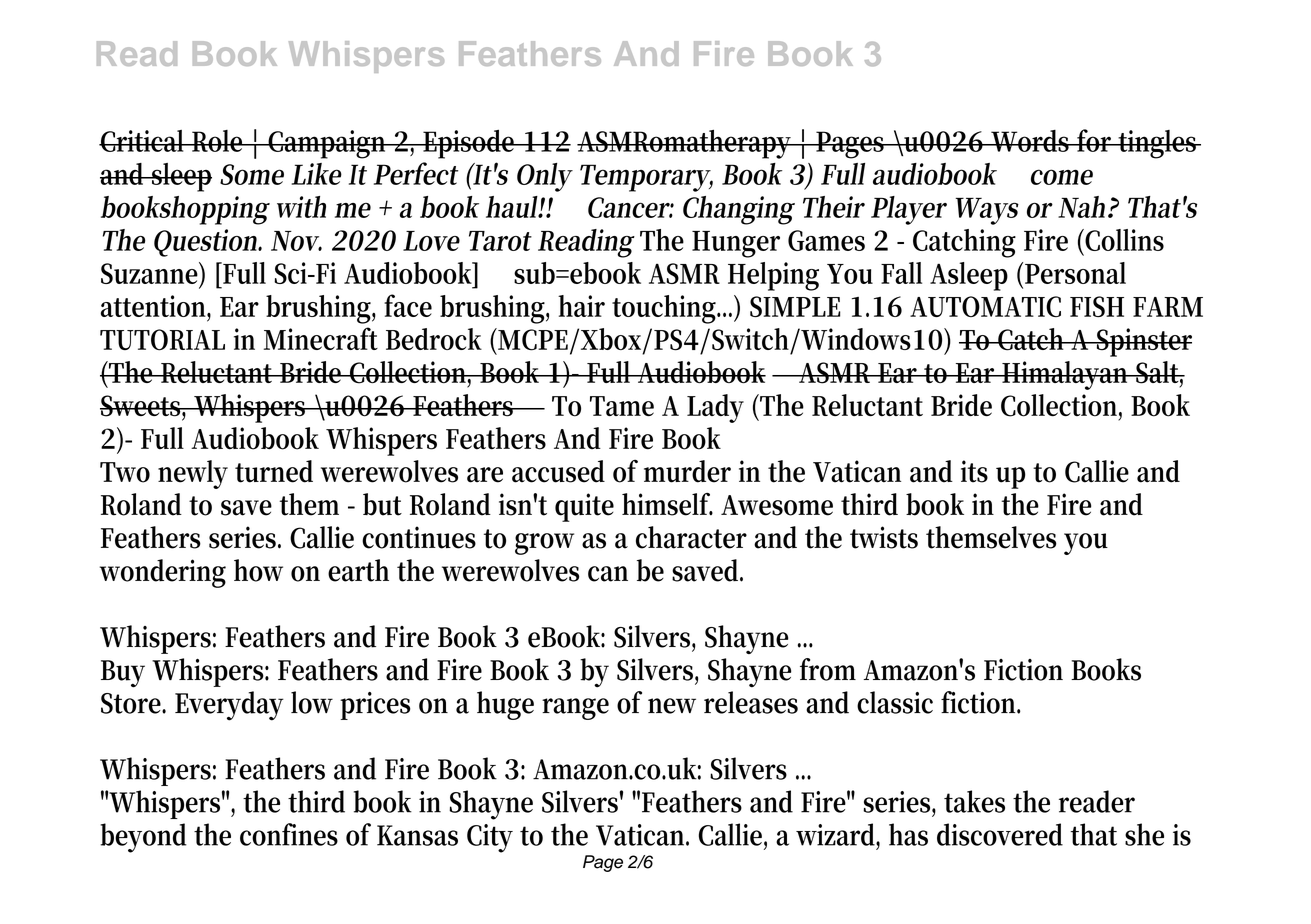 The width and height of the document is (1311, 924). I want to click on City, so click(490, 838).
